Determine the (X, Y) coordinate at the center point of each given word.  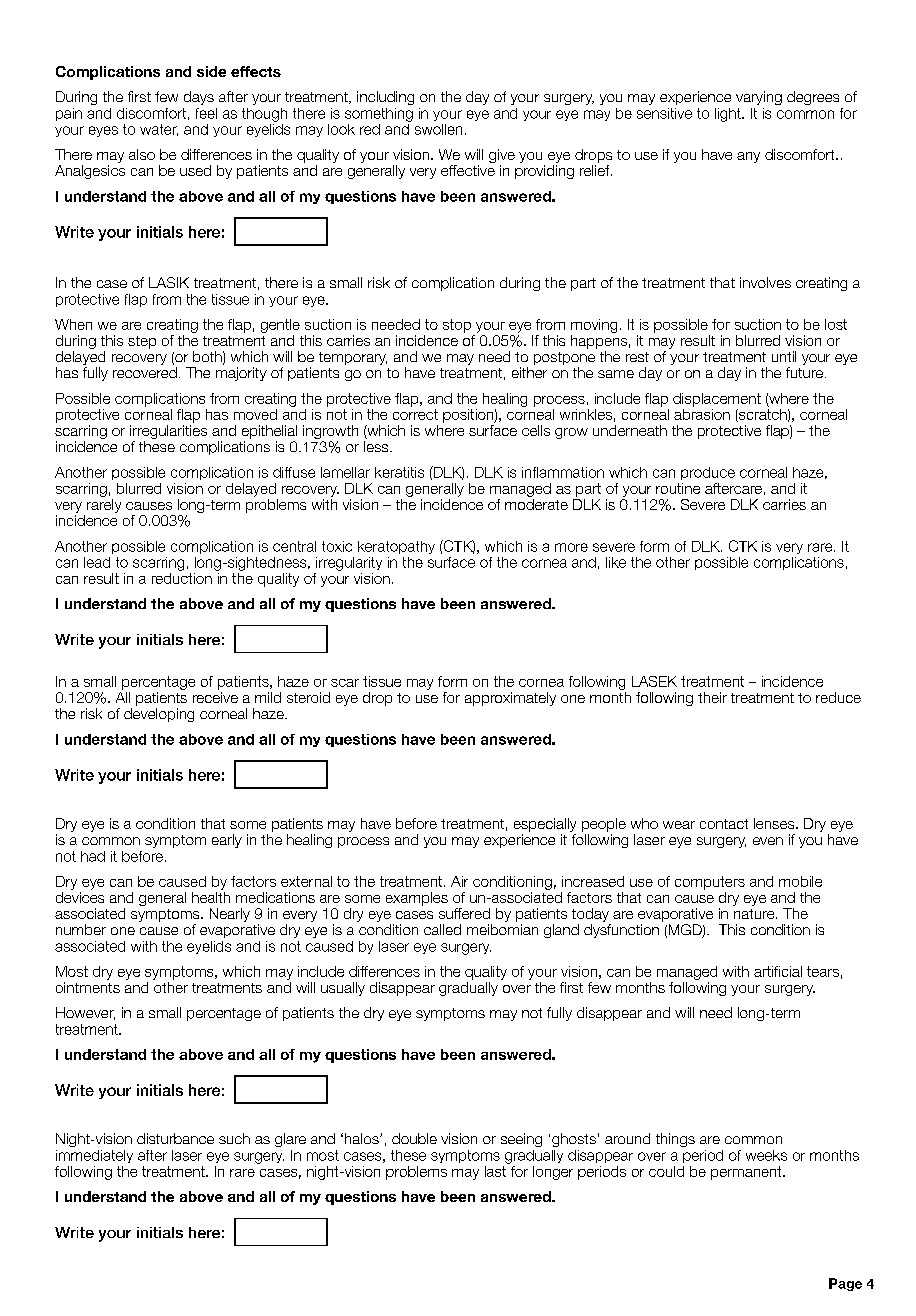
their (712, 697)
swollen (438, 129)
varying (759, 98)
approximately (510, 699)
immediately (94, 1156)
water (159, 130)
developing (159, 715)
